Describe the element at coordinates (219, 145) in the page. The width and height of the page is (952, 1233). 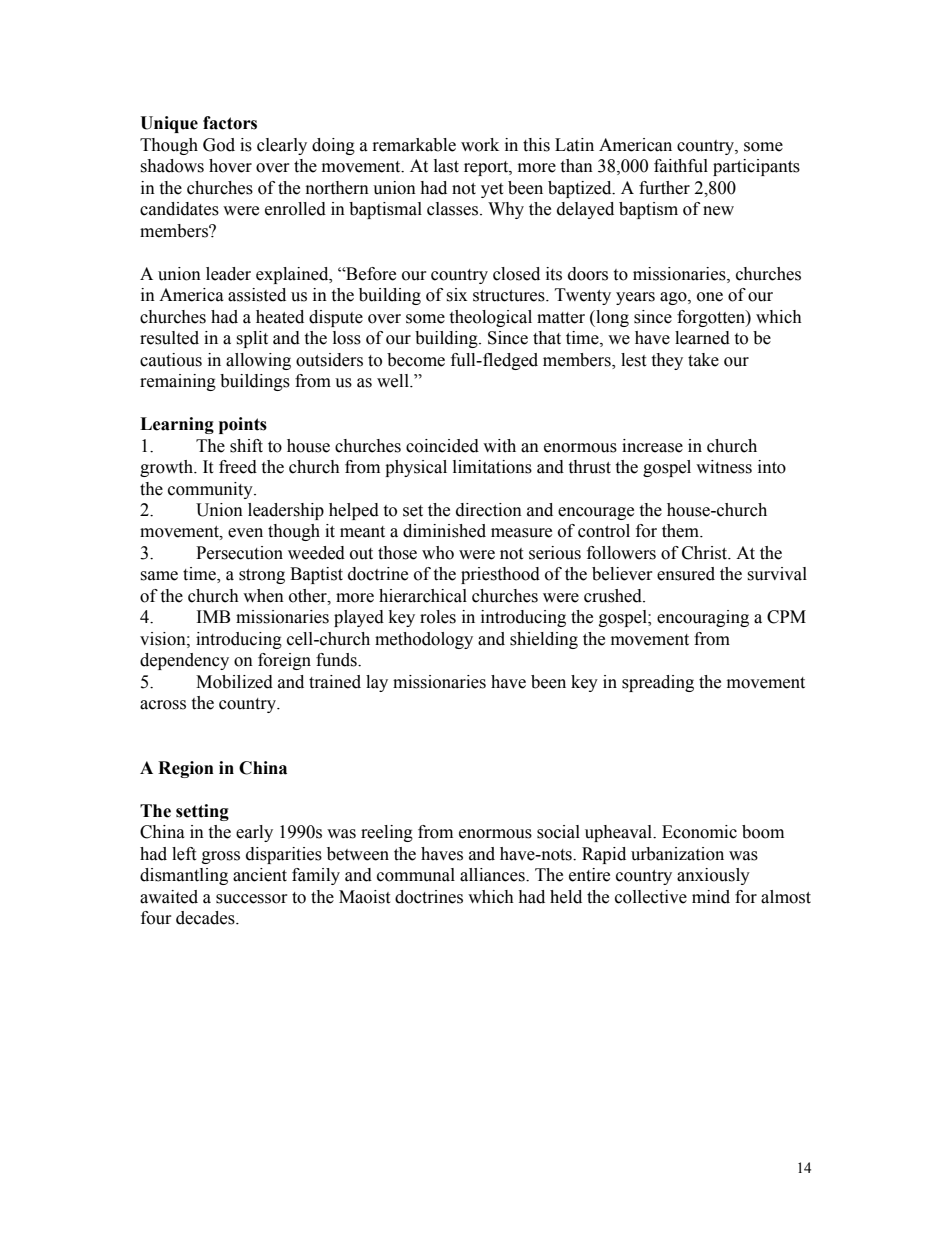
I see `God` at that location.
